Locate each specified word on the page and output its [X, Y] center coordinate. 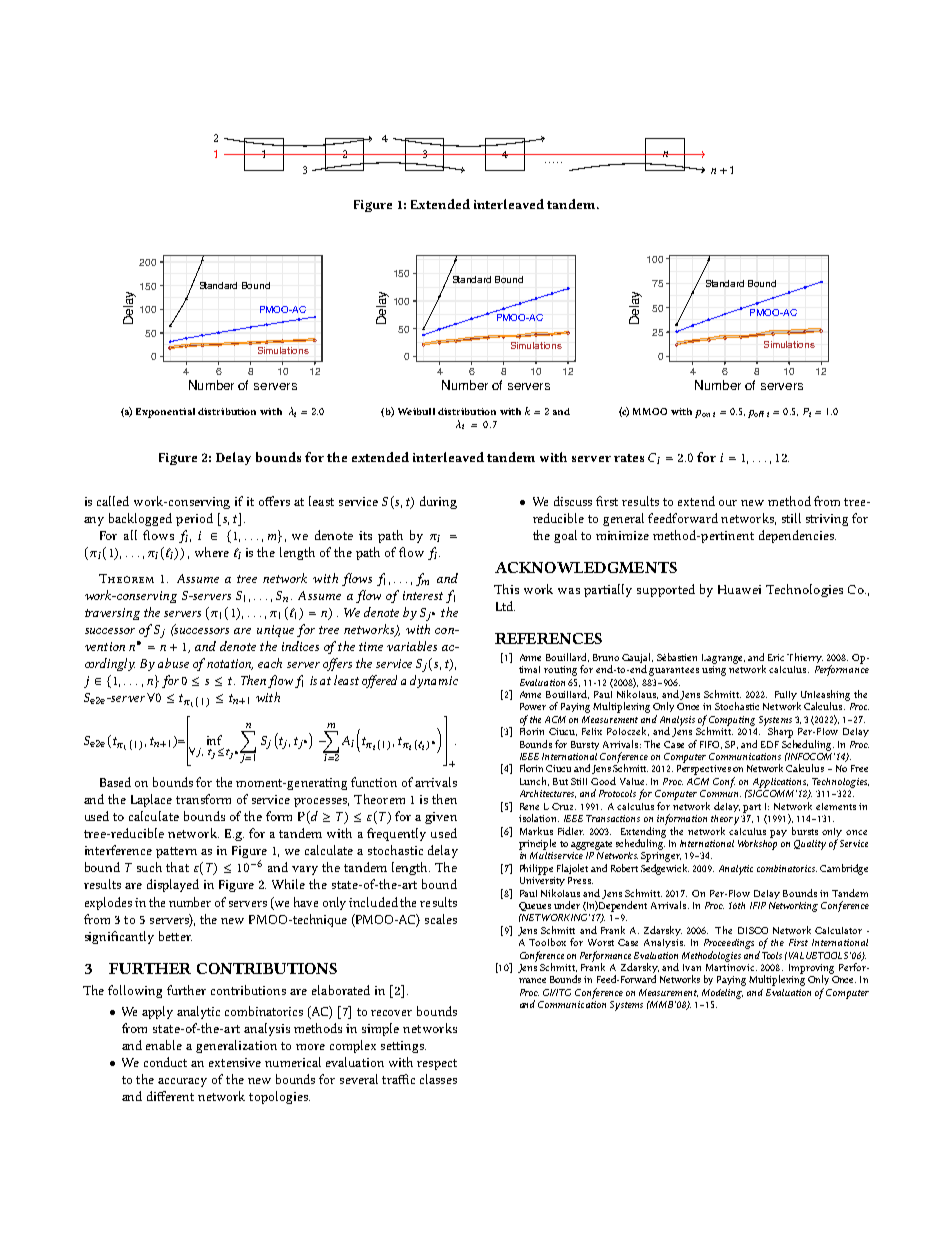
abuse [173, 663]
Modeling [722, 994]
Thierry [805, 658]
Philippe [536, 869]
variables [412, 646]
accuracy [182, 1082]
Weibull [416, 411]
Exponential [165, 413]
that [177, 867]
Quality [810, 845]
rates [629, 458]
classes [438, 1079]
